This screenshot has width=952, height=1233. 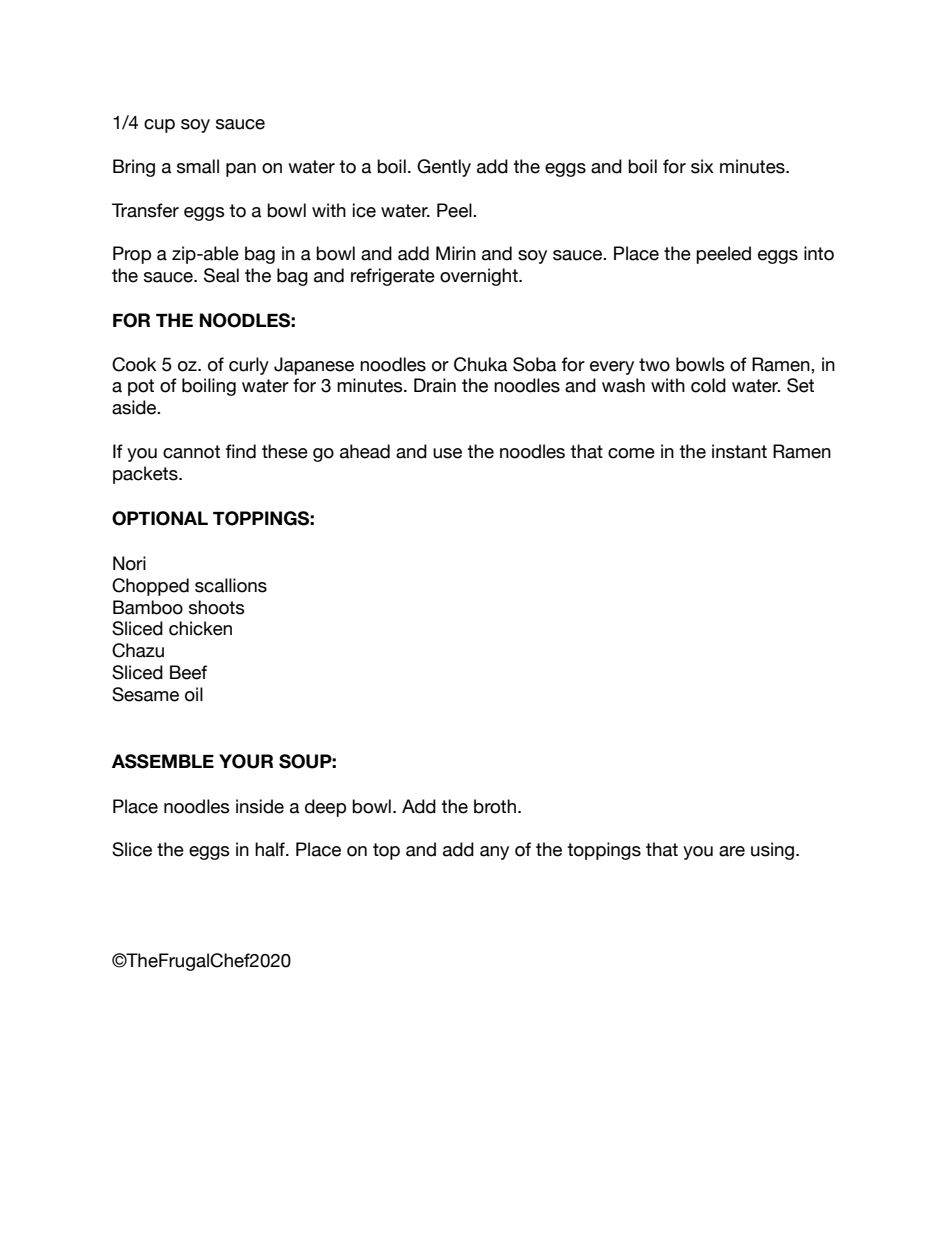 What do you see at coordinates (260, 806) in the screenshot?
I see `inside` at bounding box center [260, 806].
